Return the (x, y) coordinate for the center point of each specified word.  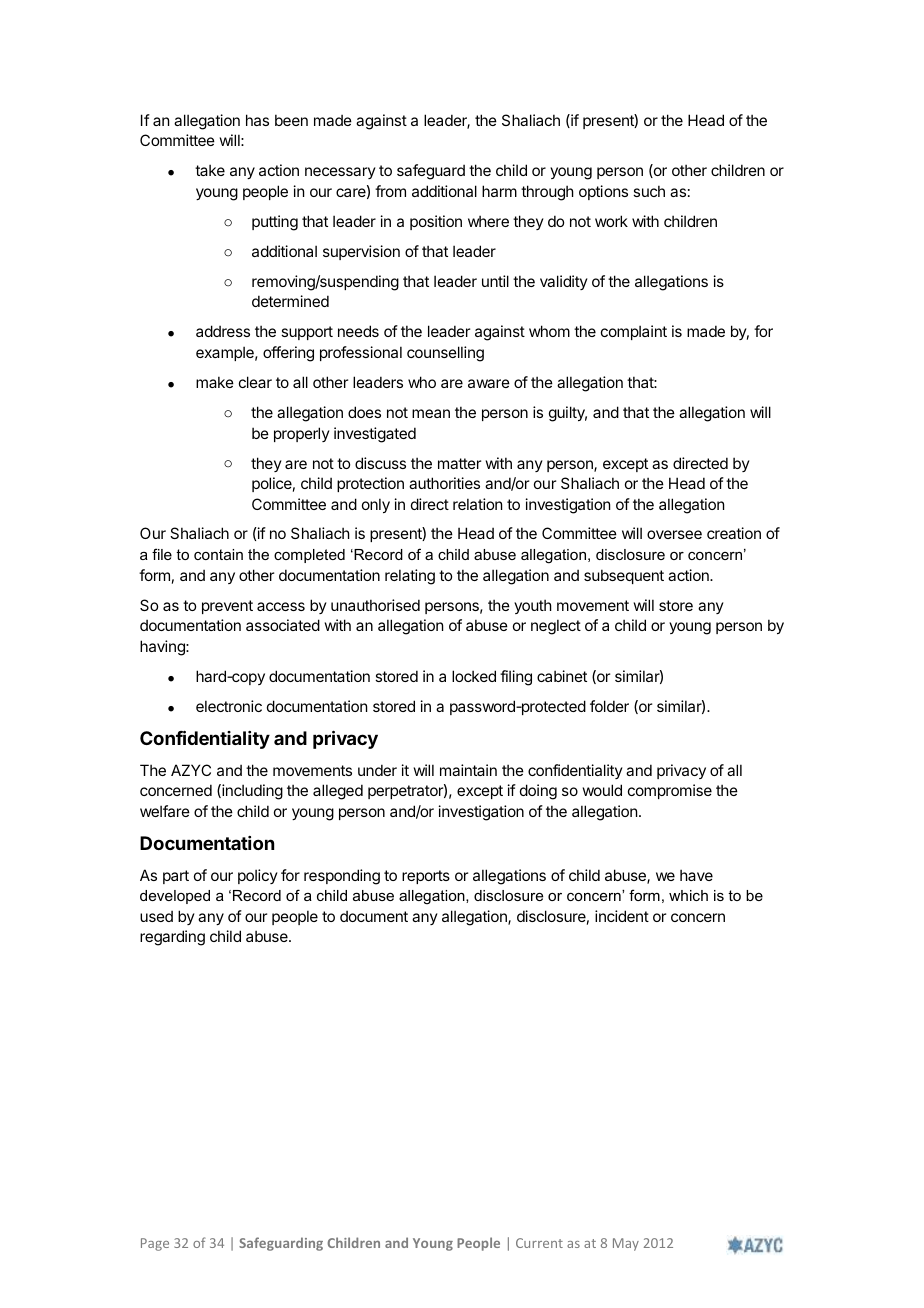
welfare (165, 811)
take (210, 170)
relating (410, 577)
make (215, 382)
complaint (634, 332)
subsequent (624, 576)
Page (155, 1244)
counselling (445, 354)
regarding (172, 938)
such (649, 191)
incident (622, 916)
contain (218, 554)
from (390, 191)
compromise (670, 791)
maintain (468, 770)
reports (426, 877)
